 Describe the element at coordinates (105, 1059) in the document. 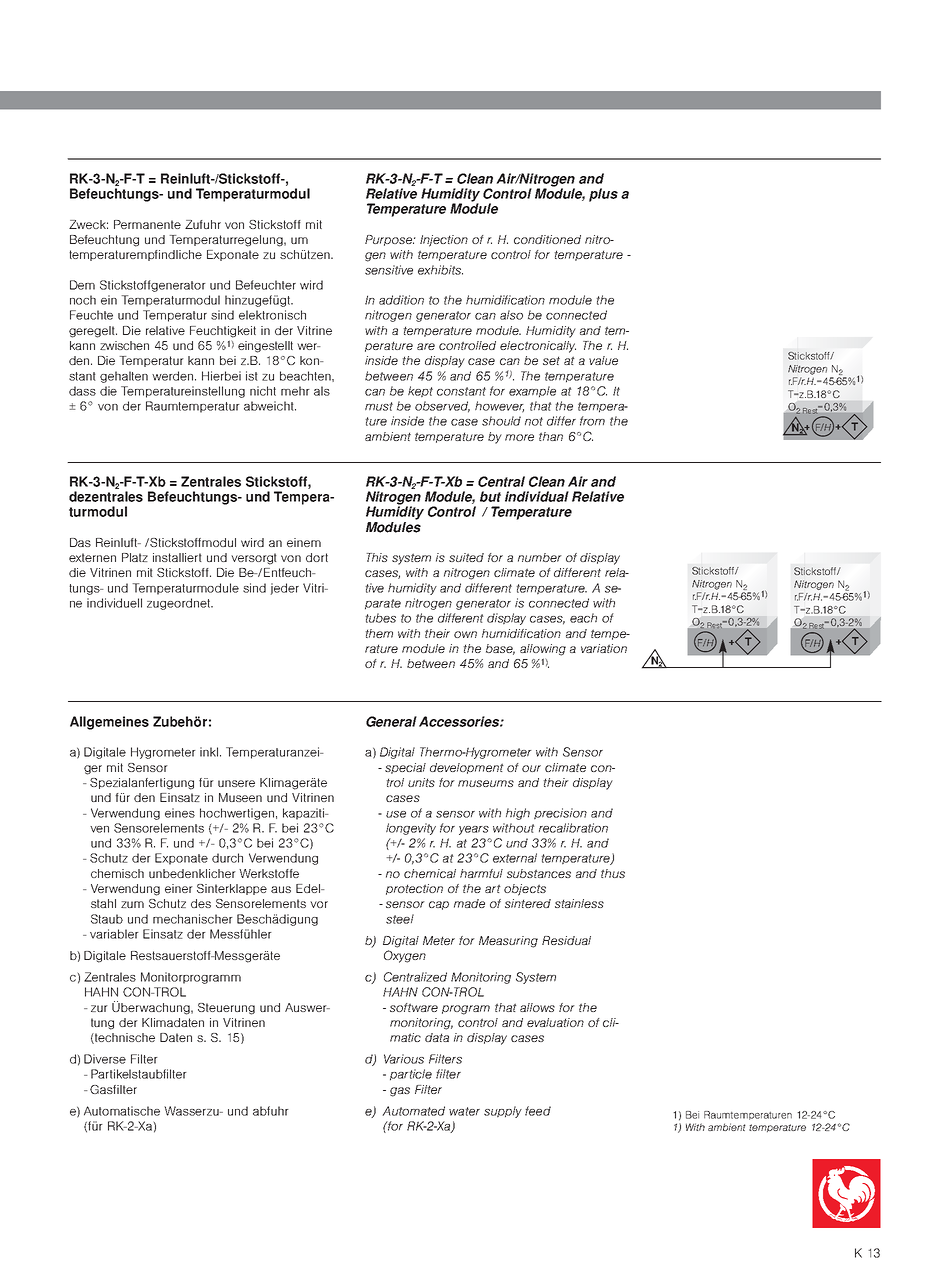

I see `Diverse` at that location.
